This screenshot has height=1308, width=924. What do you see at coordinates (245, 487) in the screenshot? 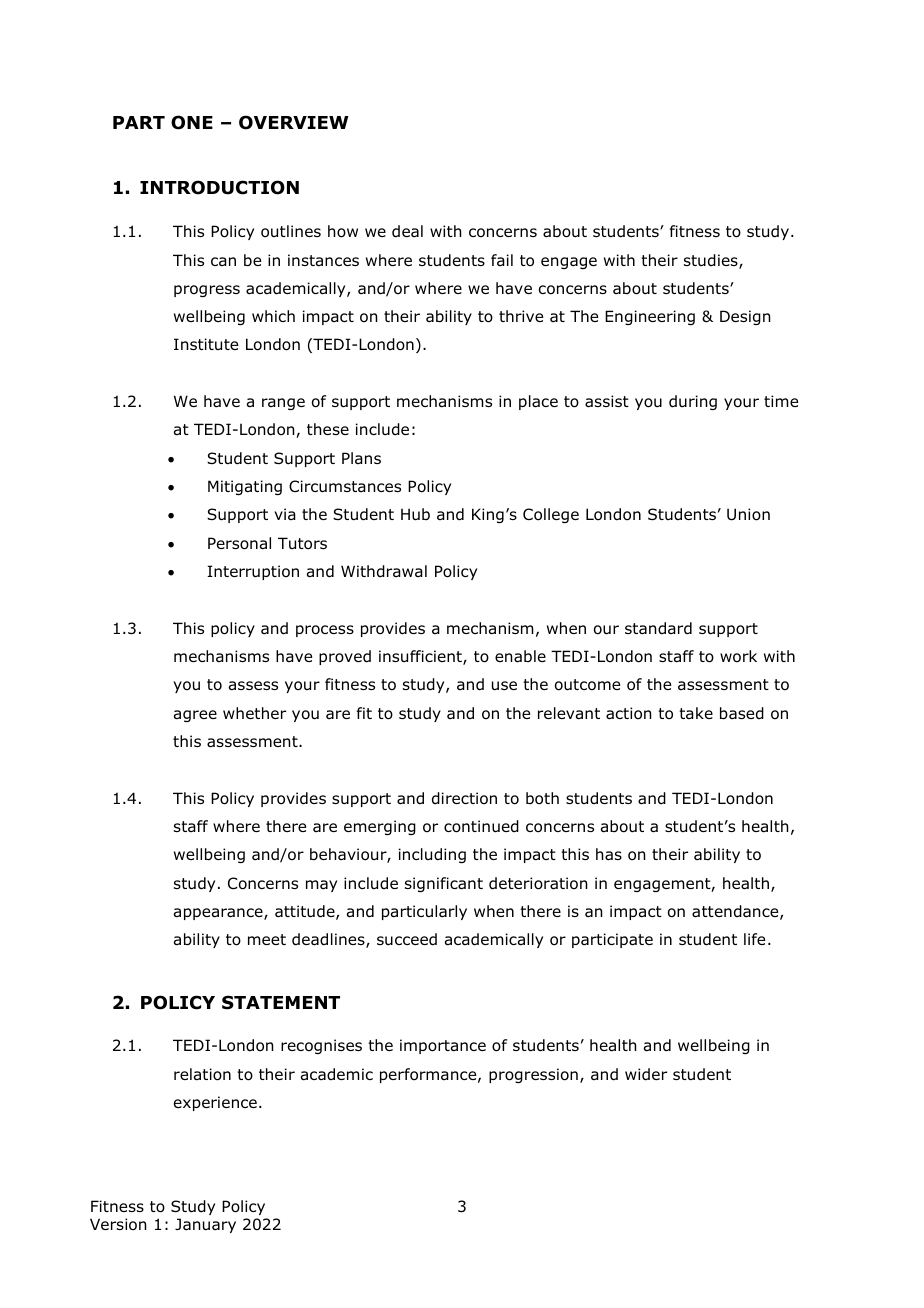
I see `Mitigating` at bounding box center [245, 487].
